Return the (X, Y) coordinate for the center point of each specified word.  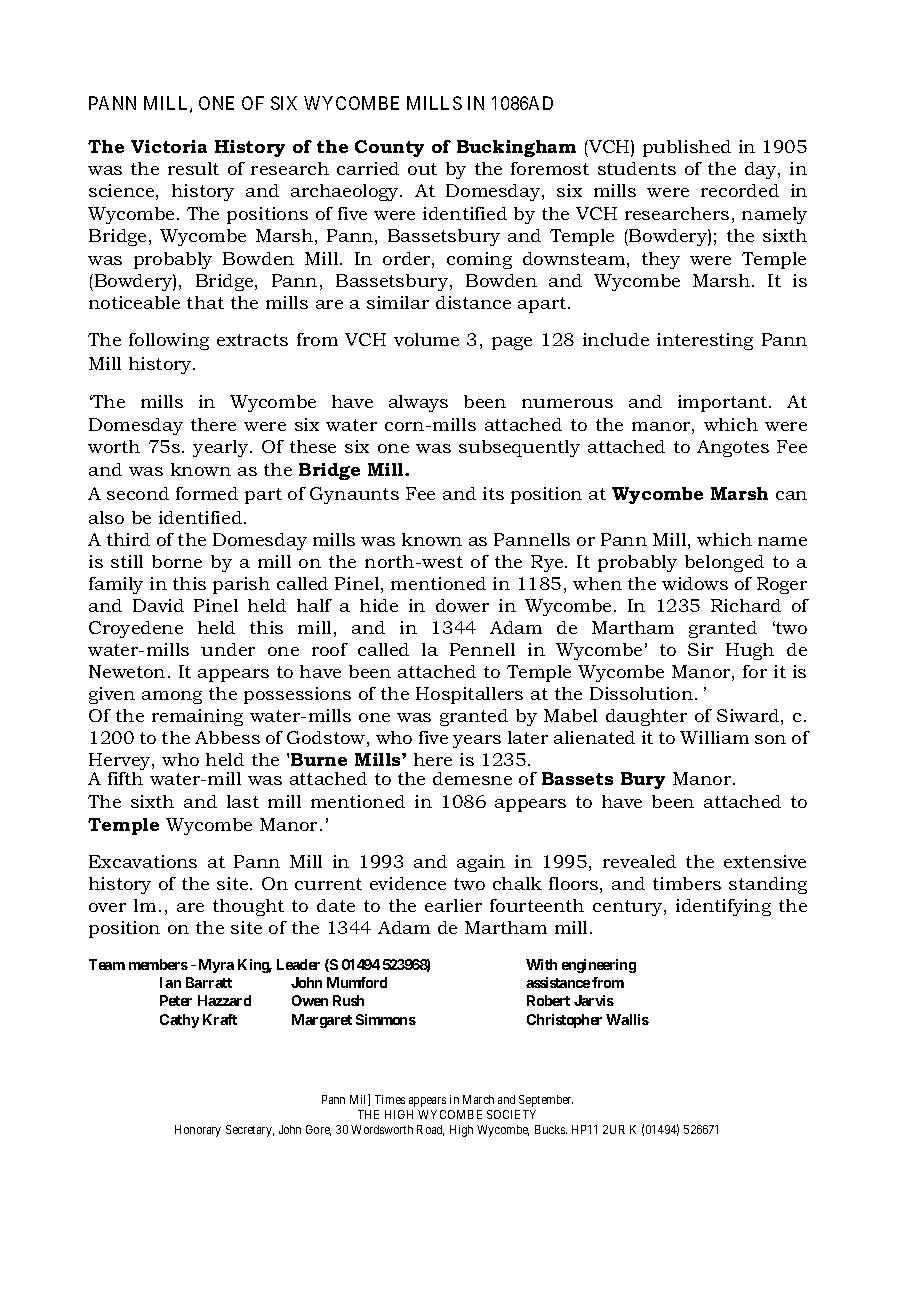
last (243, 801)
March (478, 1099)
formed (207, 493)
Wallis (627, 1019)
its (493, 493)
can (791, 495)
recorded (740, 190)
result (193, 168)
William (714, 737)
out (422, 169)
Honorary (198, 1131)
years (477, 741)
